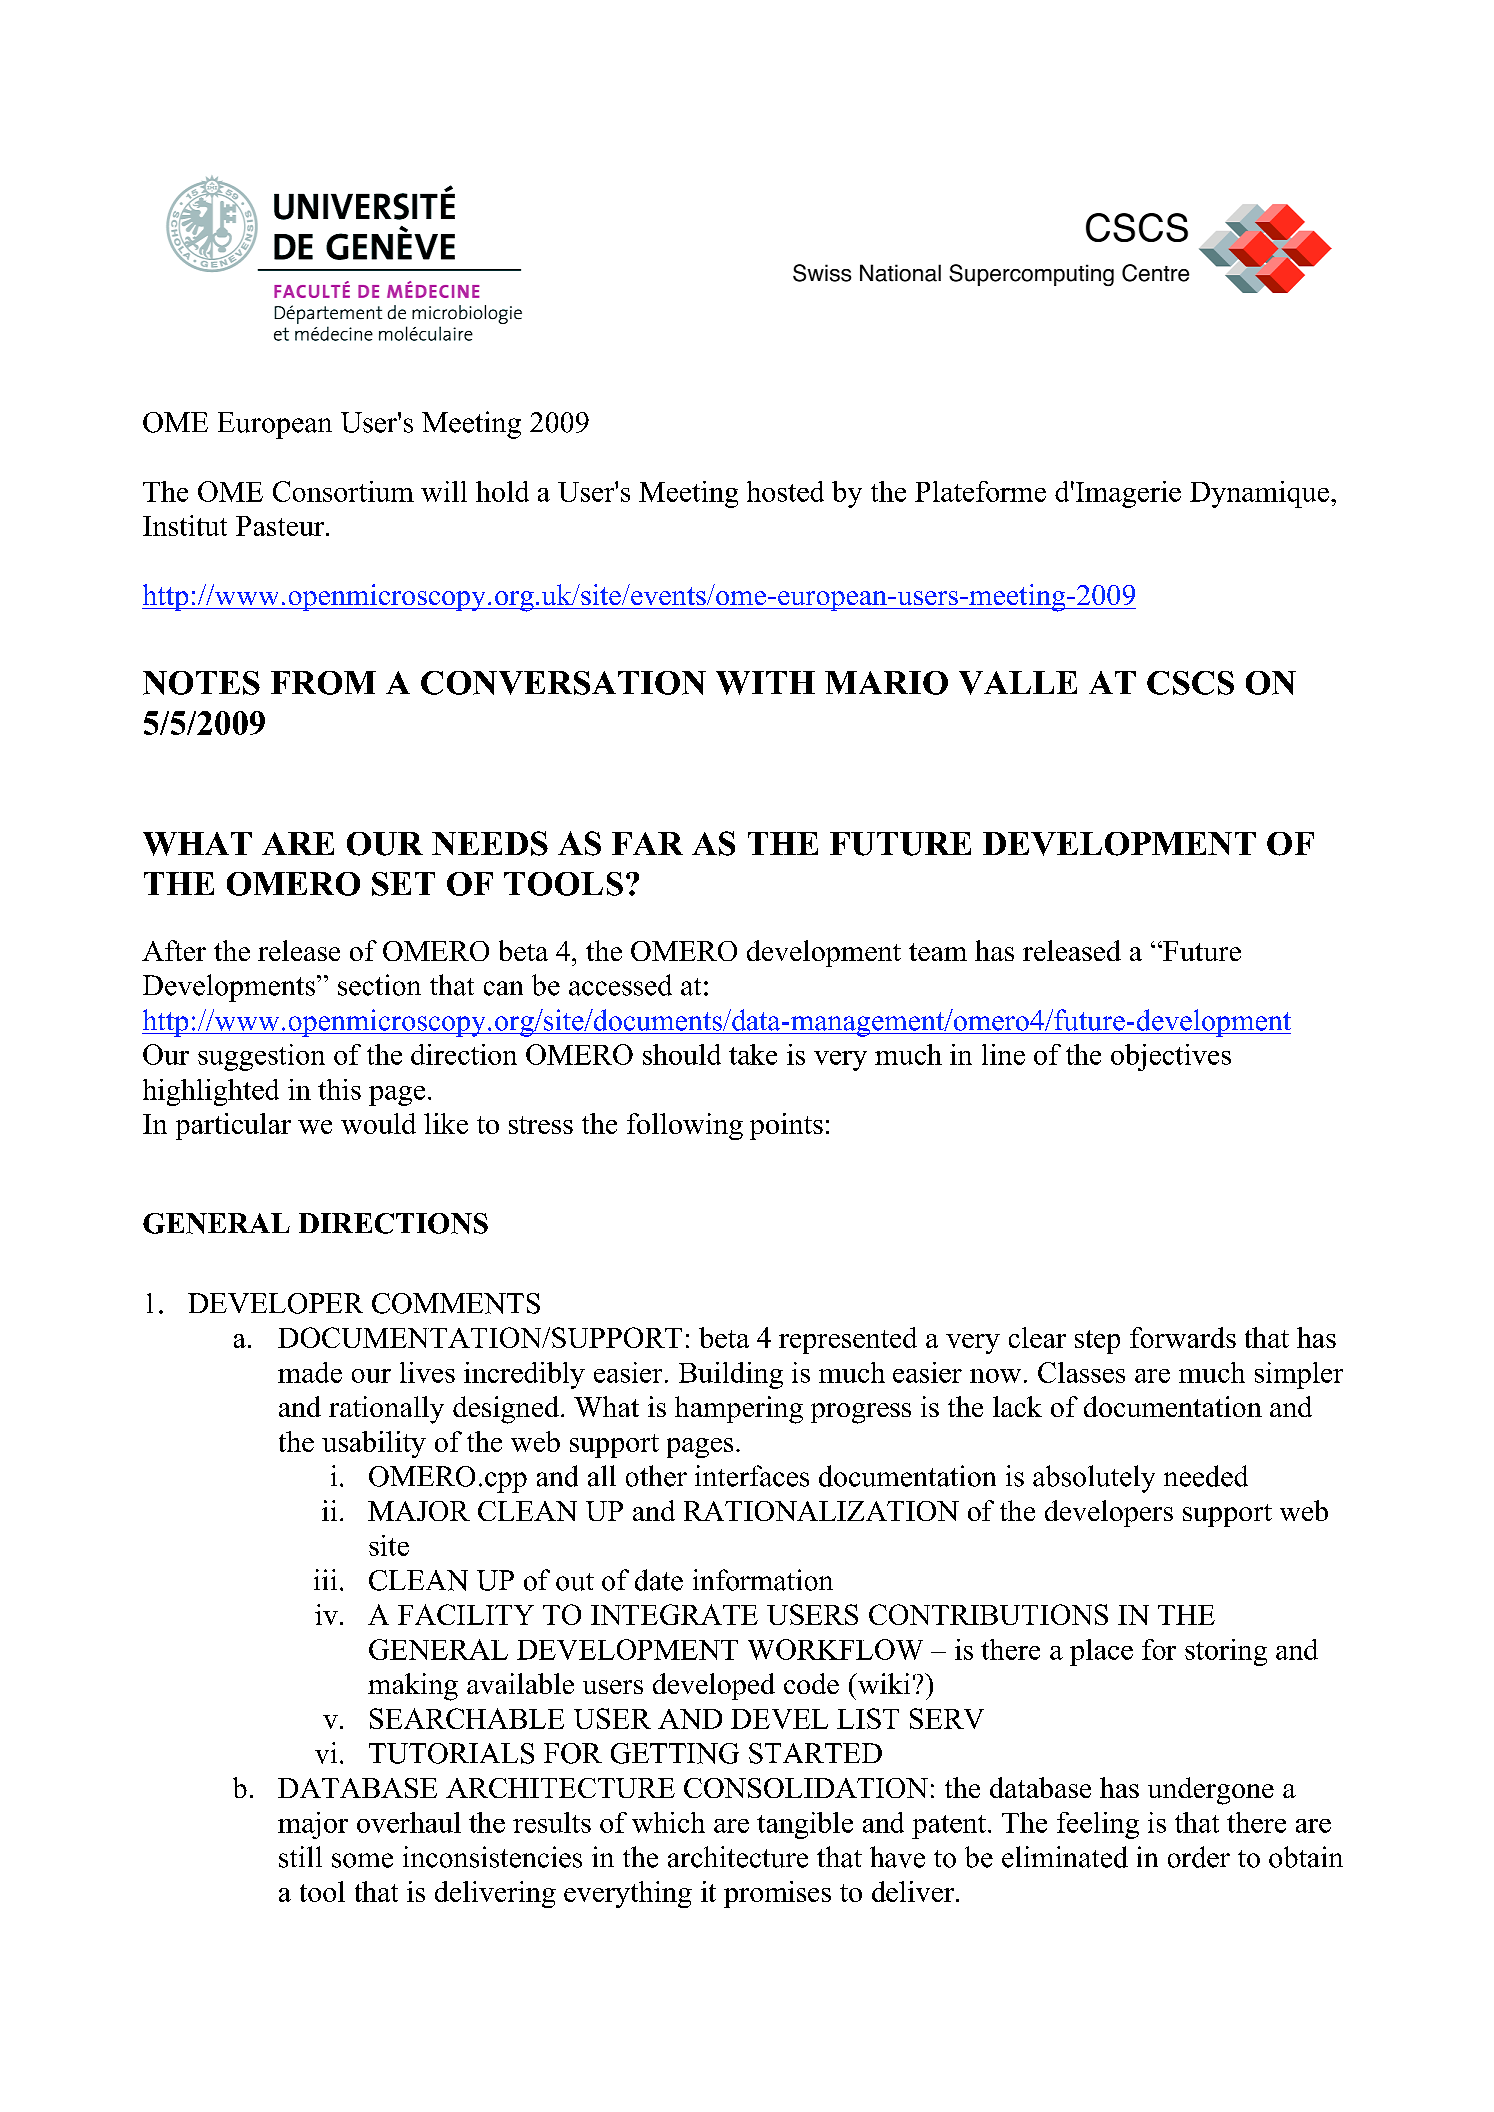 Image resolution: width=1494 pixels, height=2112 pixels. Describe the element at coordinates (281, 526) in the document. I see `Pasteur` at that location.
